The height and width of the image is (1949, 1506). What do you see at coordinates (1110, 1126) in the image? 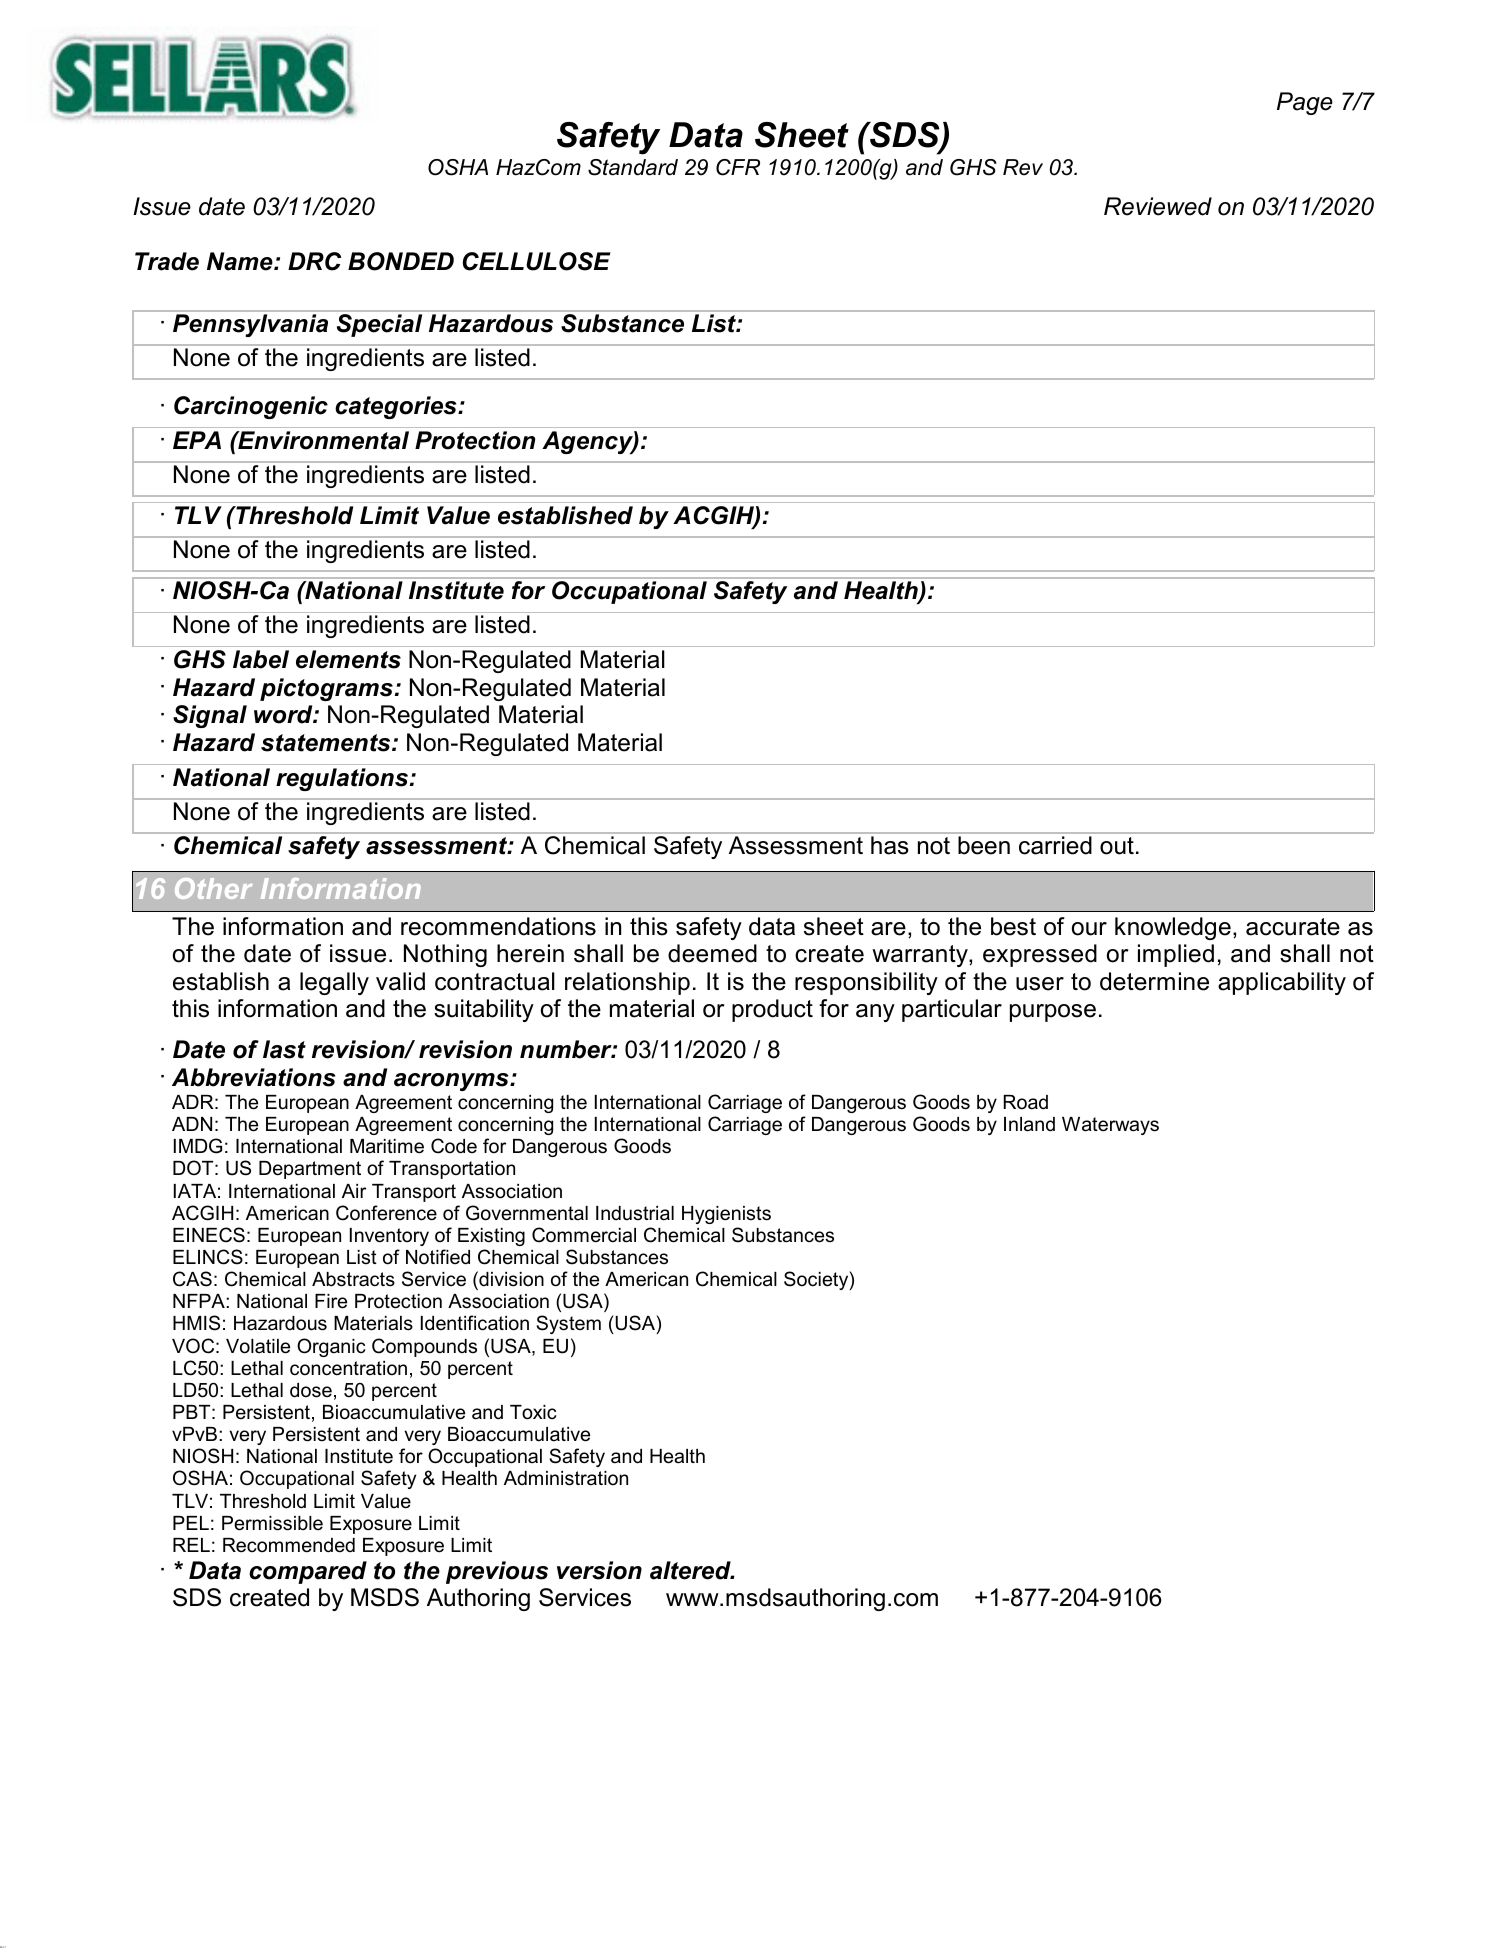
I see `Waterways` at bounding box center [1110, 1126].
